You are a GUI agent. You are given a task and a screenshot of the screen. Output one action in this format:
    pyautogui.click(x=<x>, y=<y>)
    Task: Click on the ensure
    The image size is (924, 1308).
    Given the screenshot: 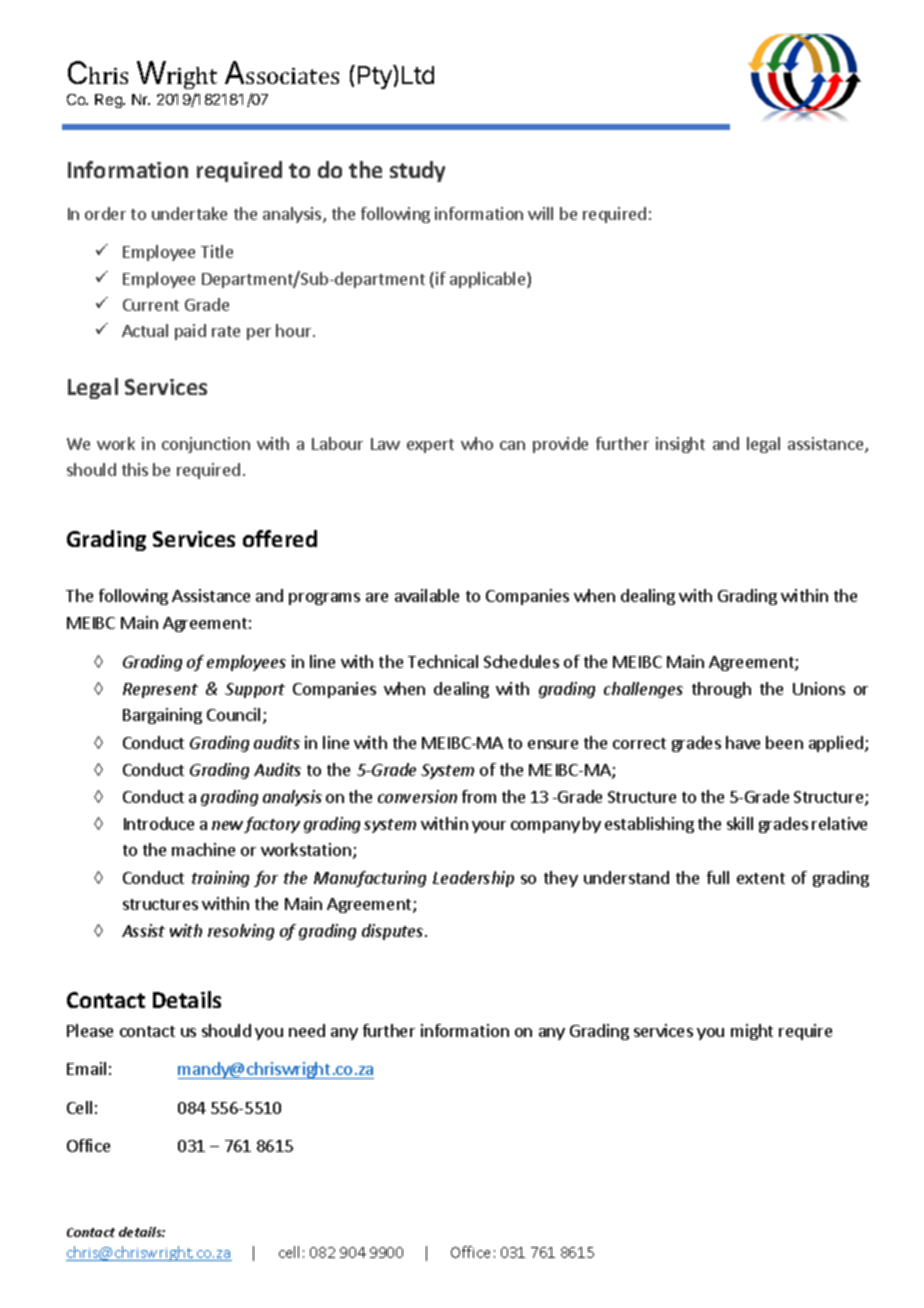 What is the action you would take?
    pyautogui.click(x=553, y=744)
